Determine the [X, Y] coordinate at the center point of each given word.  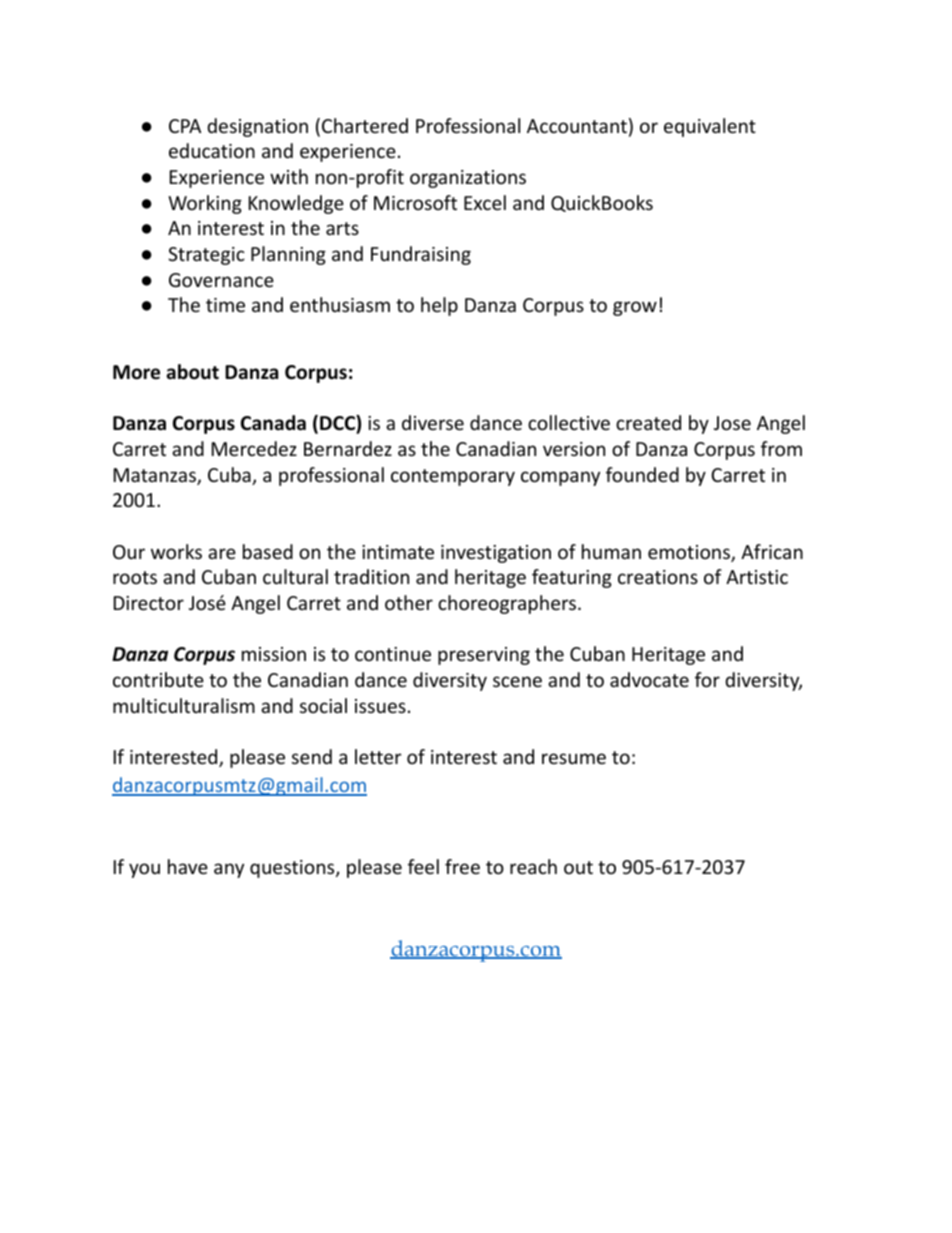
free [462, 866]
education [212, 150]
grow [635, 308]
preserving [484, 656]
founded [642, 474]
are [222, 553]
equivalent [710, 127]
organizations [468, 179]
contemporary [453, 477]
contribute [158, 679]
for [707, 679]
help [439, 306]
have [188, 866]
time [225, 305]
